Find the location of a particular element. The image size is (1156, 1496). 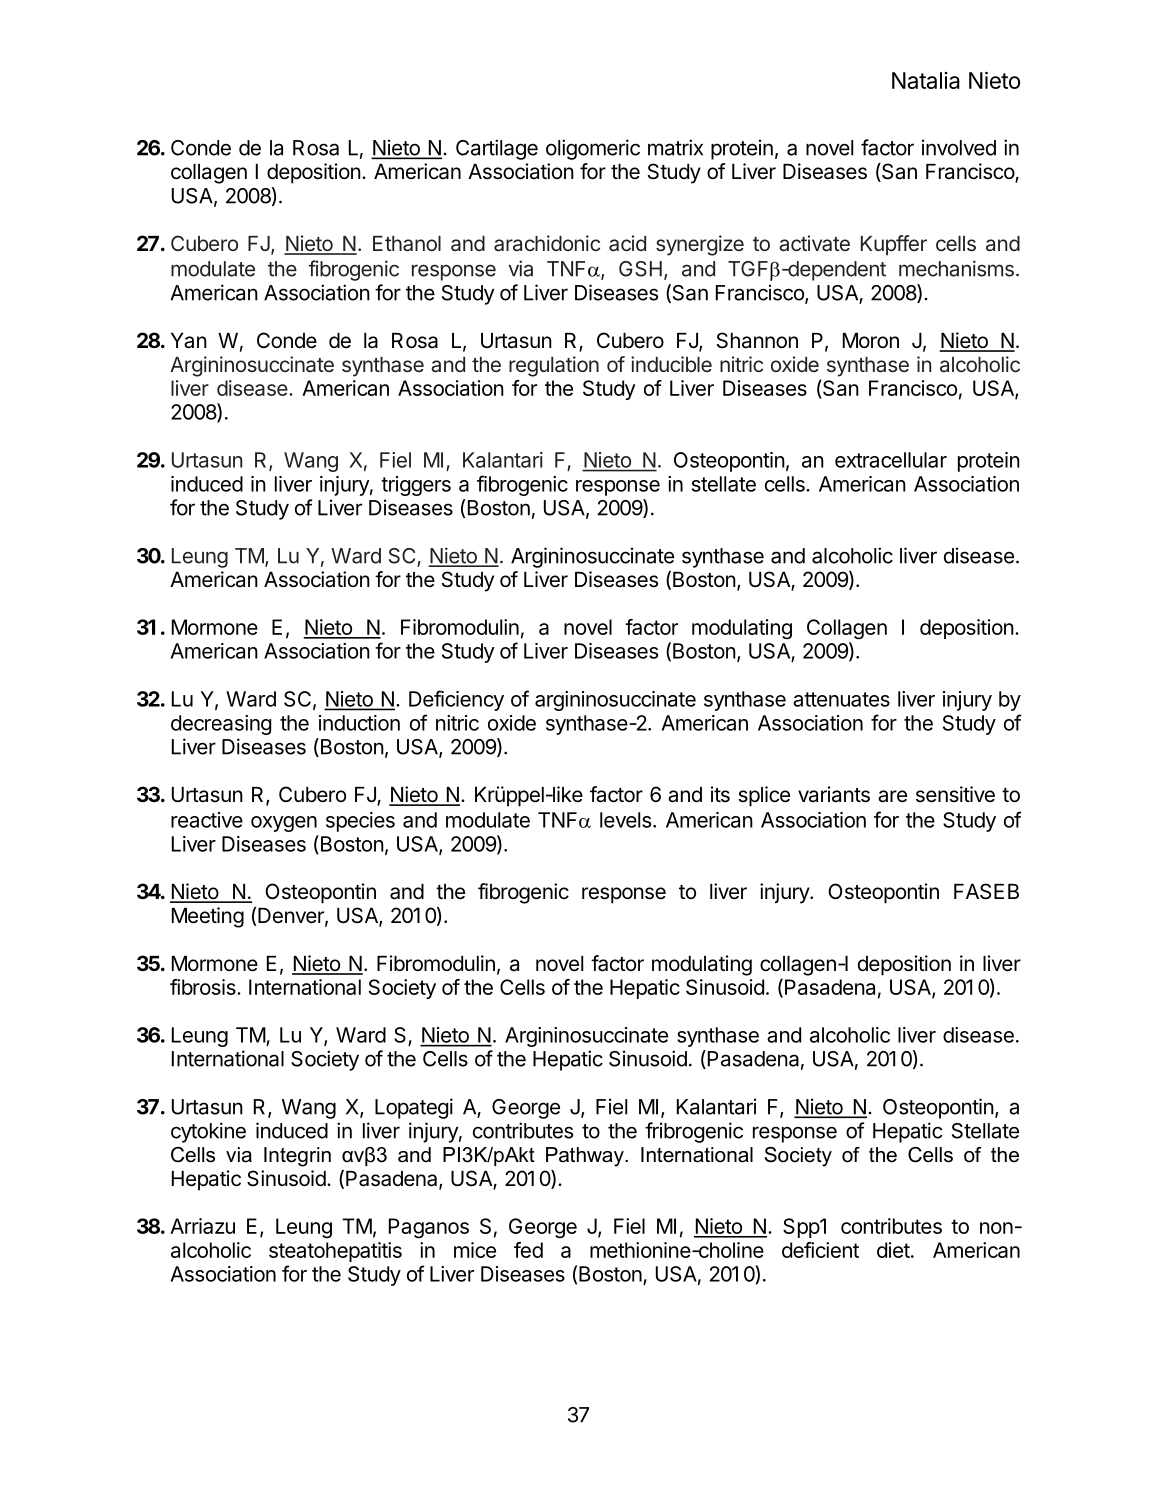

levels is located at coordinates (627, 820).
